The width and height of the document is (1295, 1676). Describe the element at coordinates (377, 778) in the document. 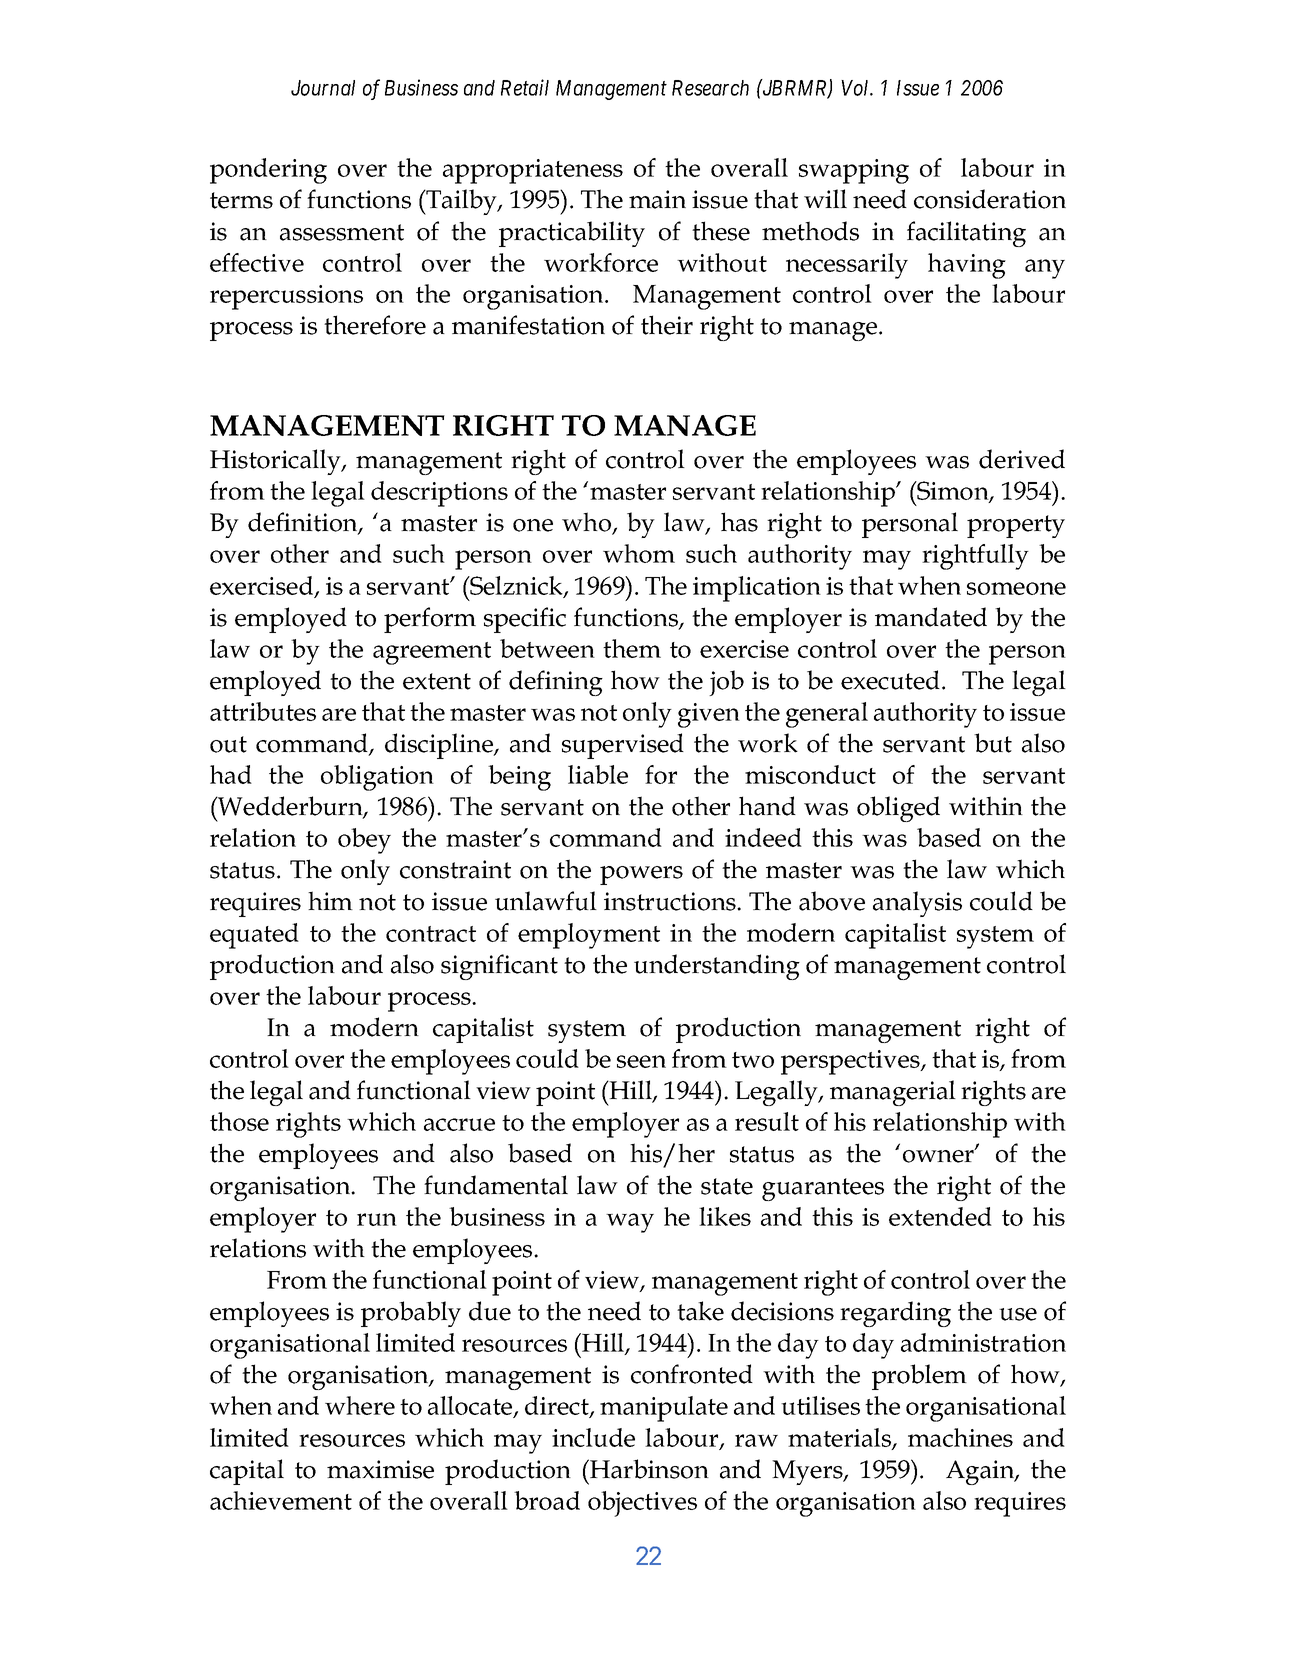

I see `obligation` at that location.
